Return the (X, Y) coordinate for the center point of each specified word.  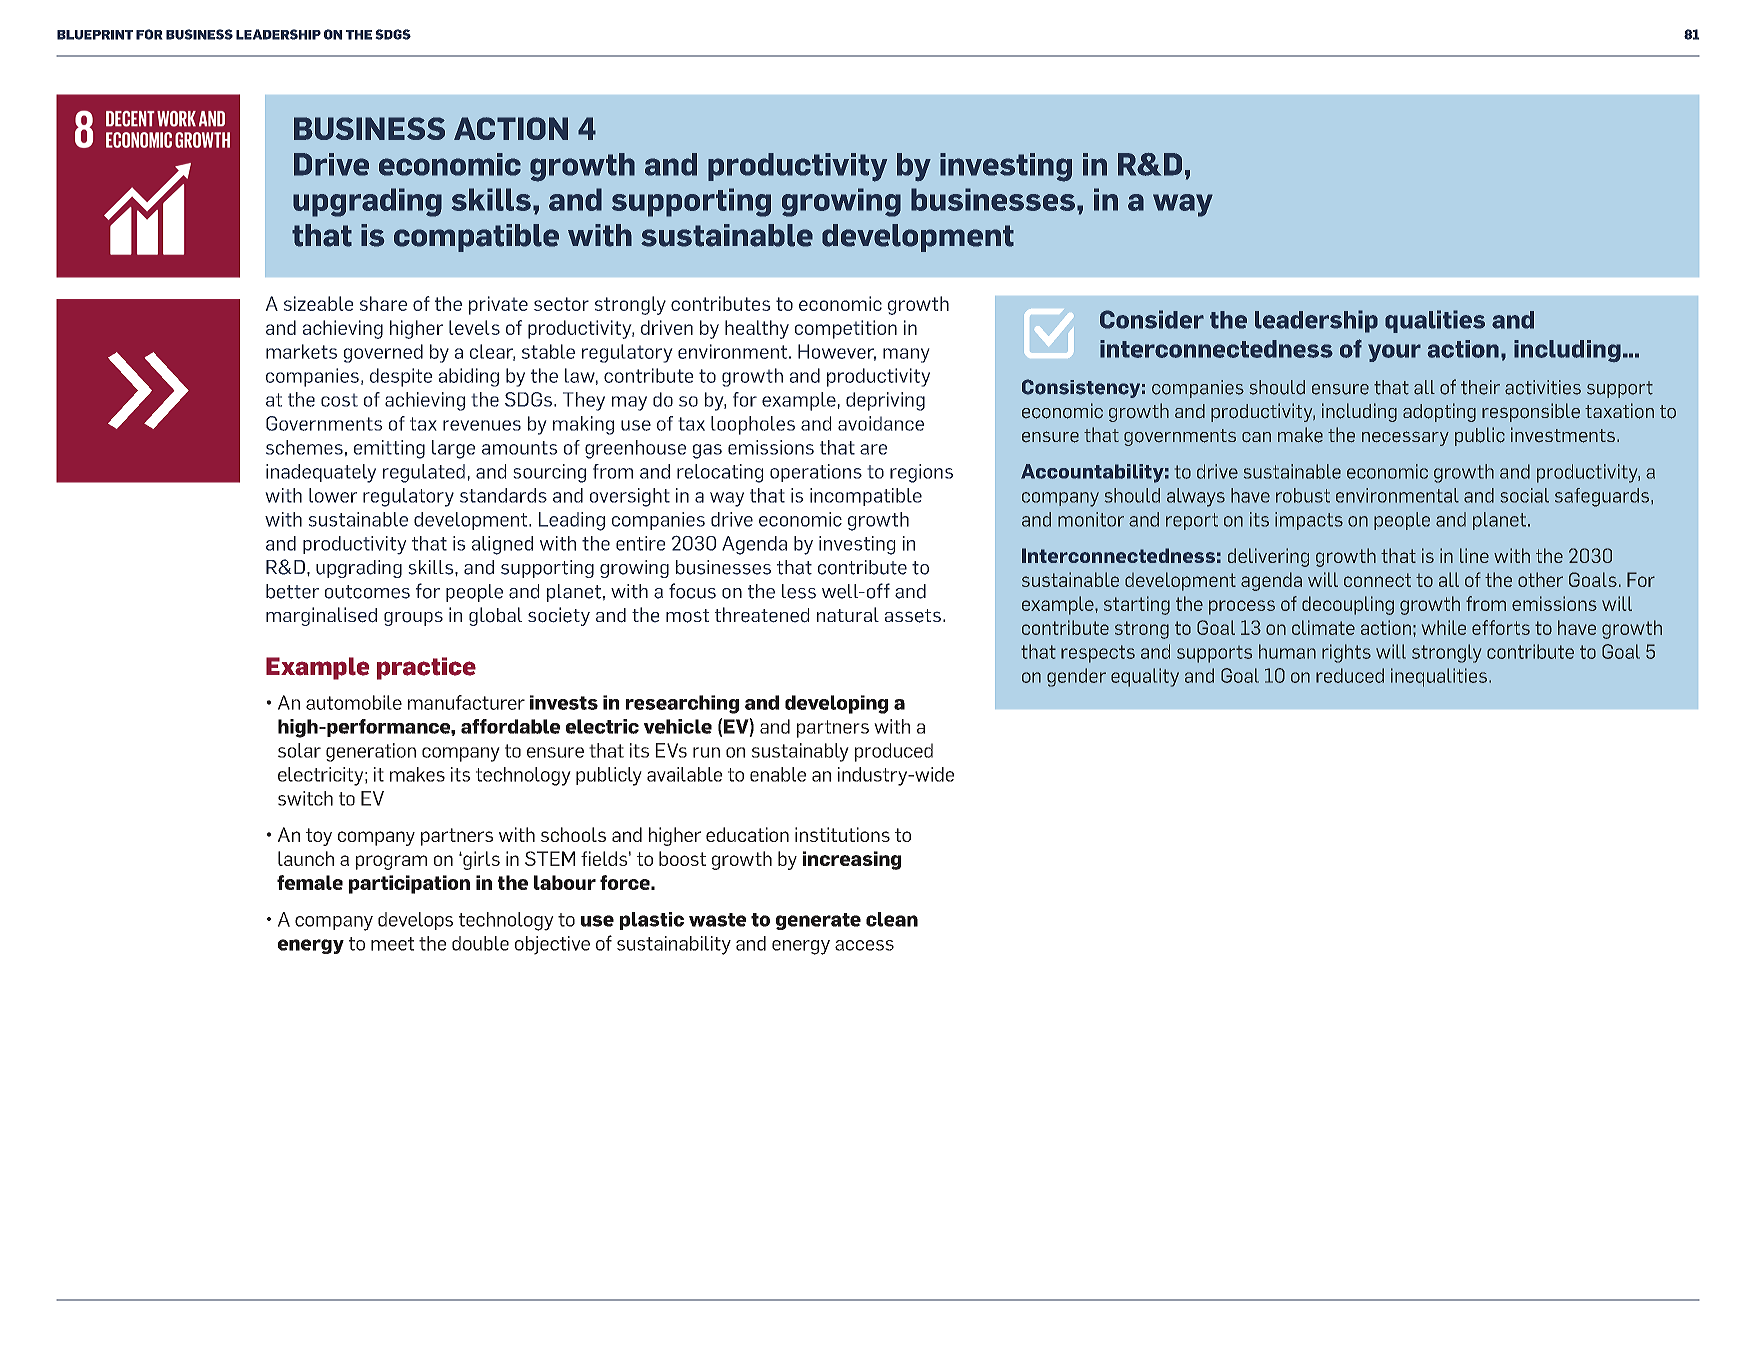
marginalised (321, 616)
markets (301, 351)
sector (561, 304)
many (906, 355)
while (1444, 627)
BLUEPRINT (95, 35)
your (1394, 353)
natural (848, 614)
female (310, 882)
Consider (1152, 319)
